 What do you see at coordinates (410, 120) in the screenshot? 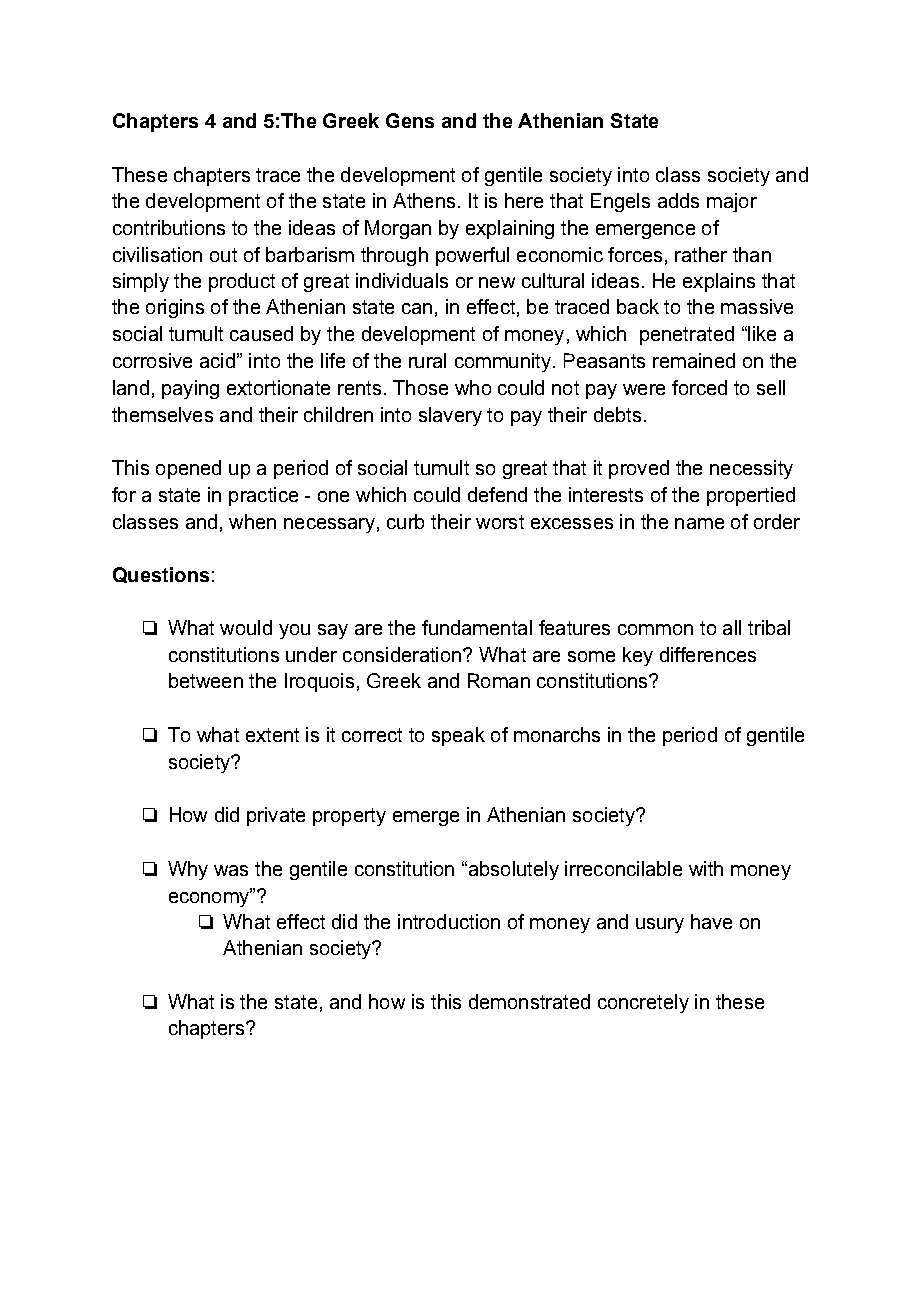
I see `Gens` at bounding box center [410, 120].
